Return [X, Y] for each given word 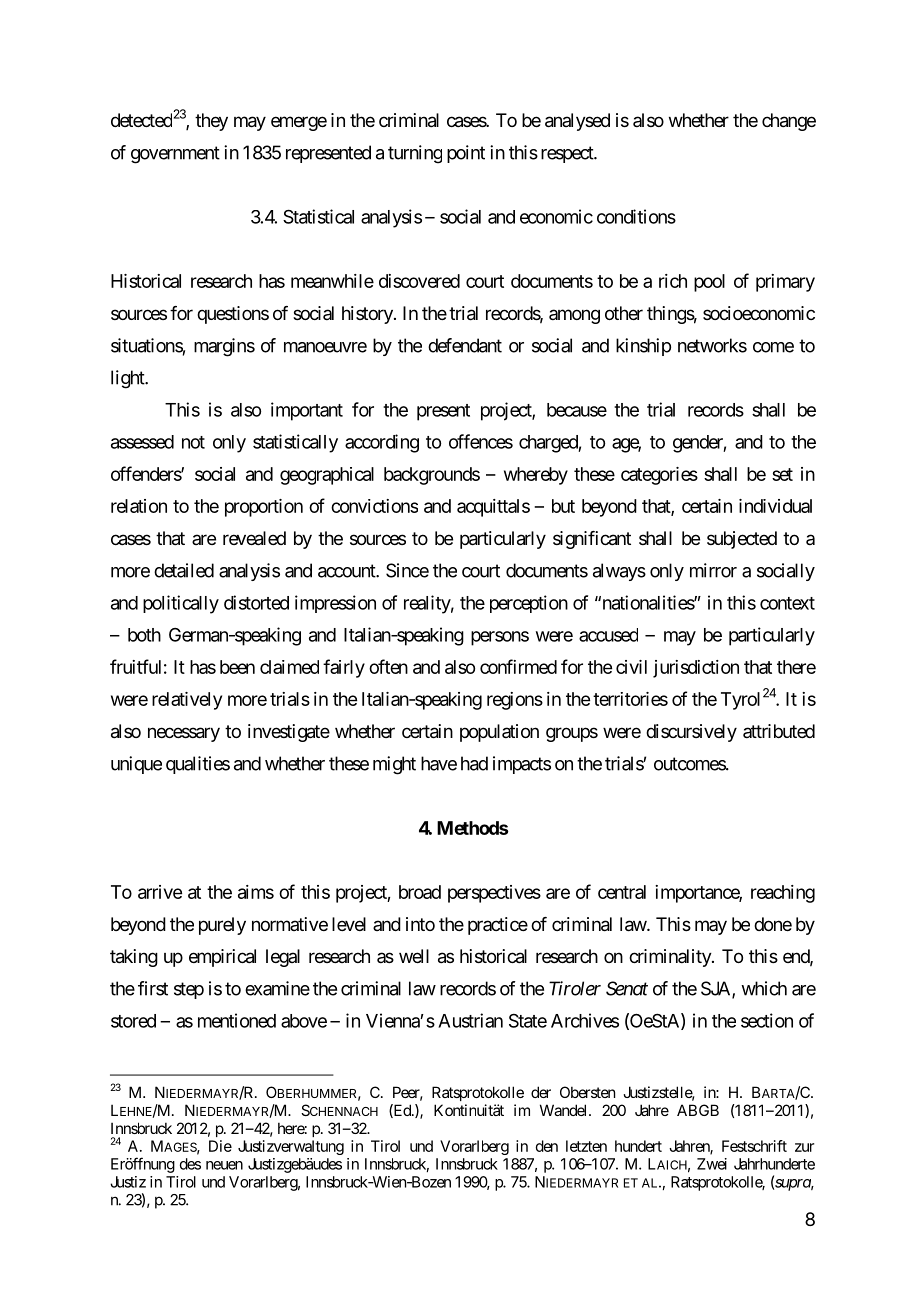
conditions [636, 216]
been [237, 667]
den [547, 1146]
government [175, 155]
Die [220, 1146]
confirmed [518, 666]
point [466, 154]
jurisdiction [696, 669]
